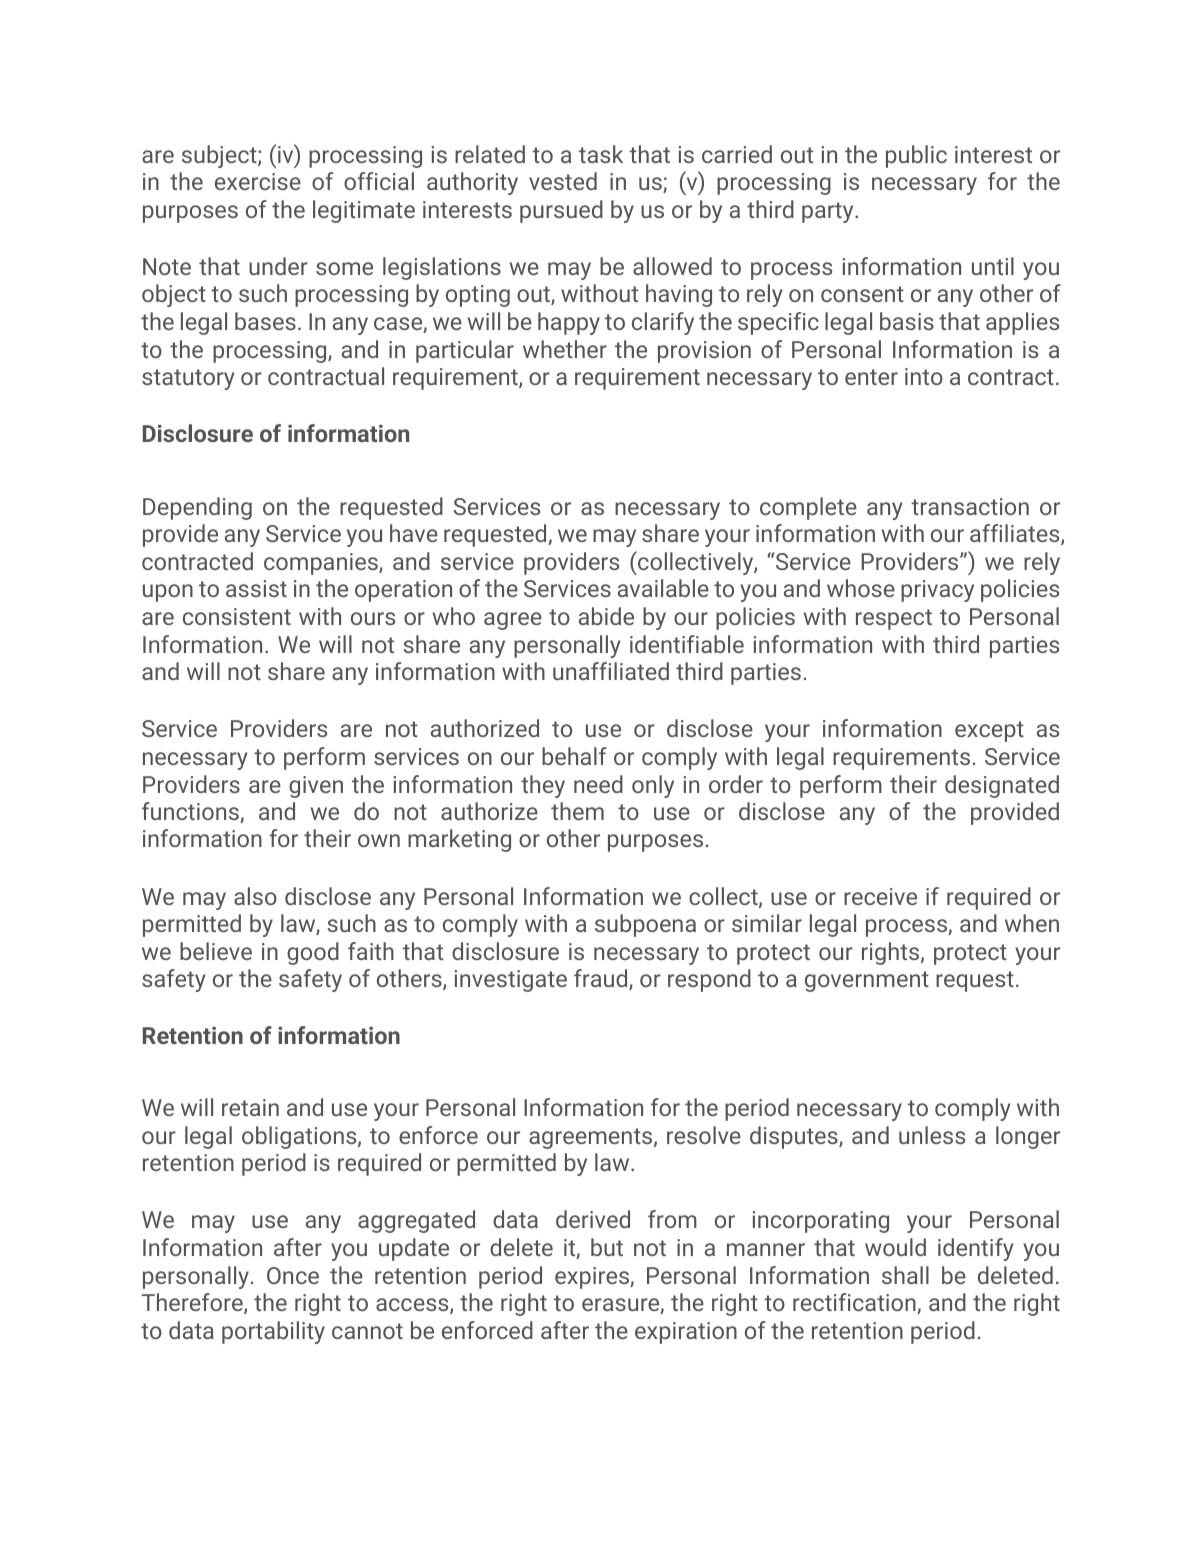 This document has height=1555, width=1202. What do you see at coordinates (989, 731) in the document?
I see `except` at bounding box center [989, 731].
